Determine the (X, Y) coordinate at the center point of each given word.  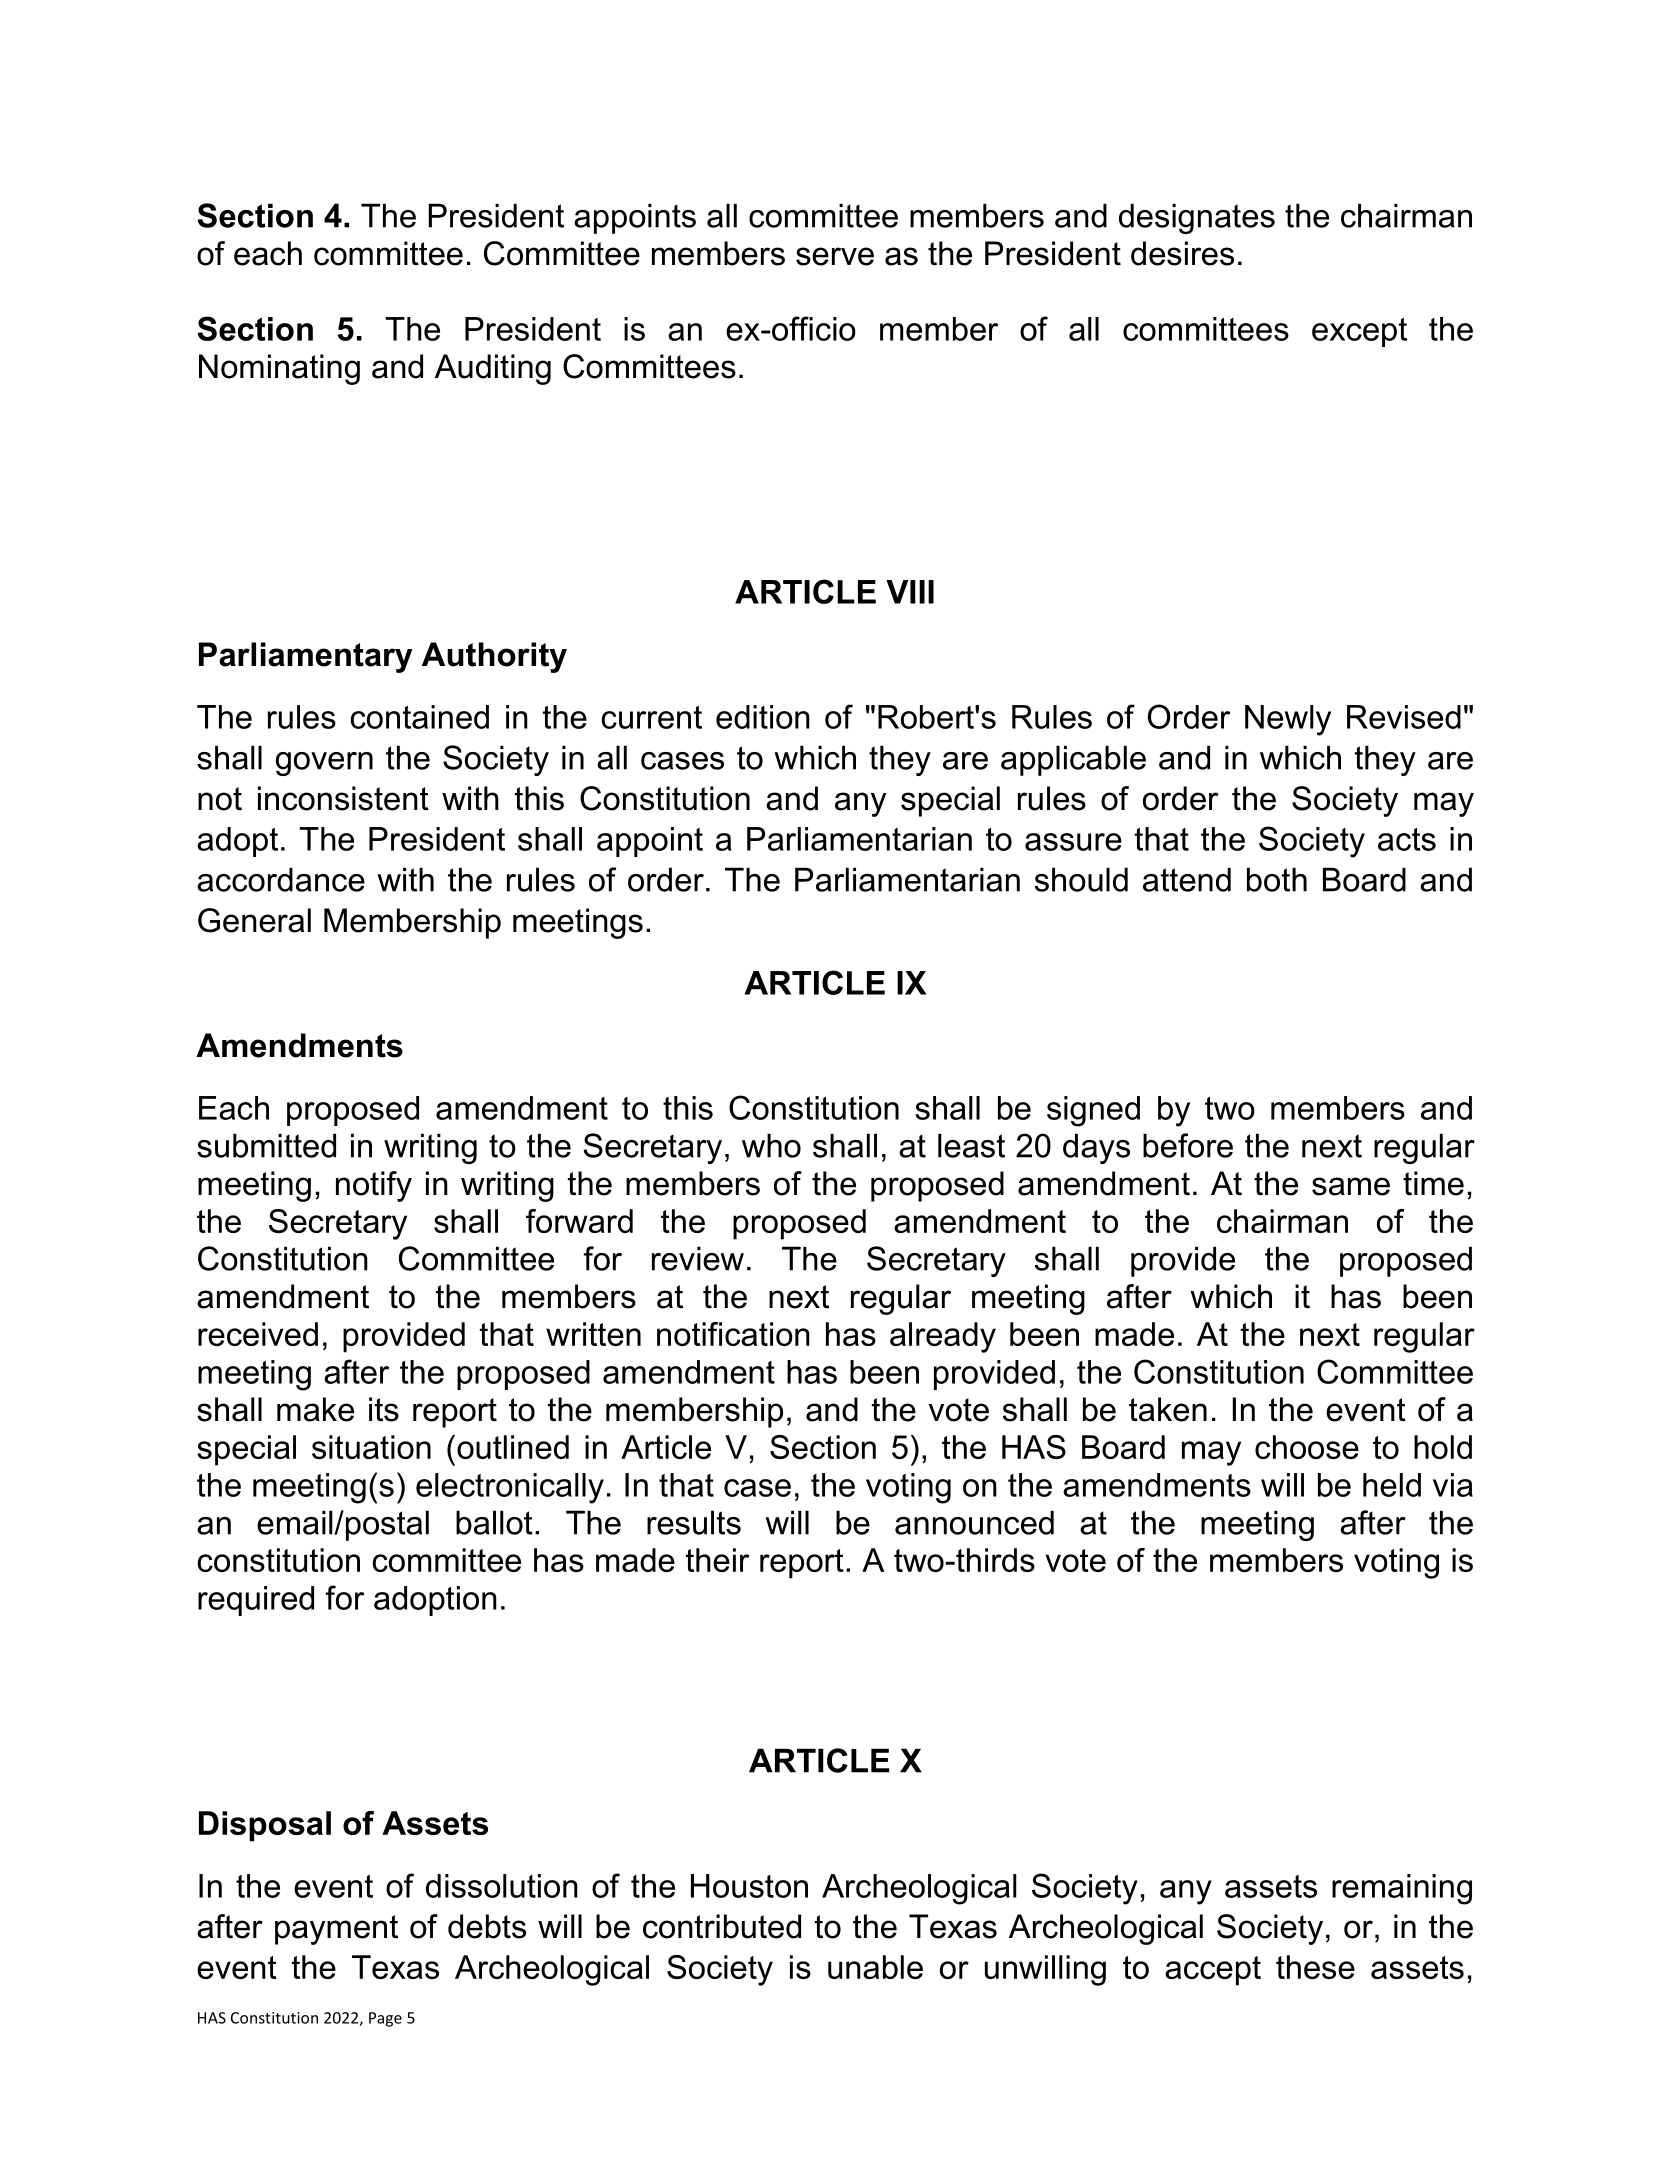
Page (385, 2019)
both (1277, 879)
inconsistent (343, 798)
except (1359, 332)
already (943, 1337)
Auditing (493, 369)
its (384, 1409)
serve (835, 256)
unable (875, 1967)
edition (763, 717)
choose (1307, 1447)
